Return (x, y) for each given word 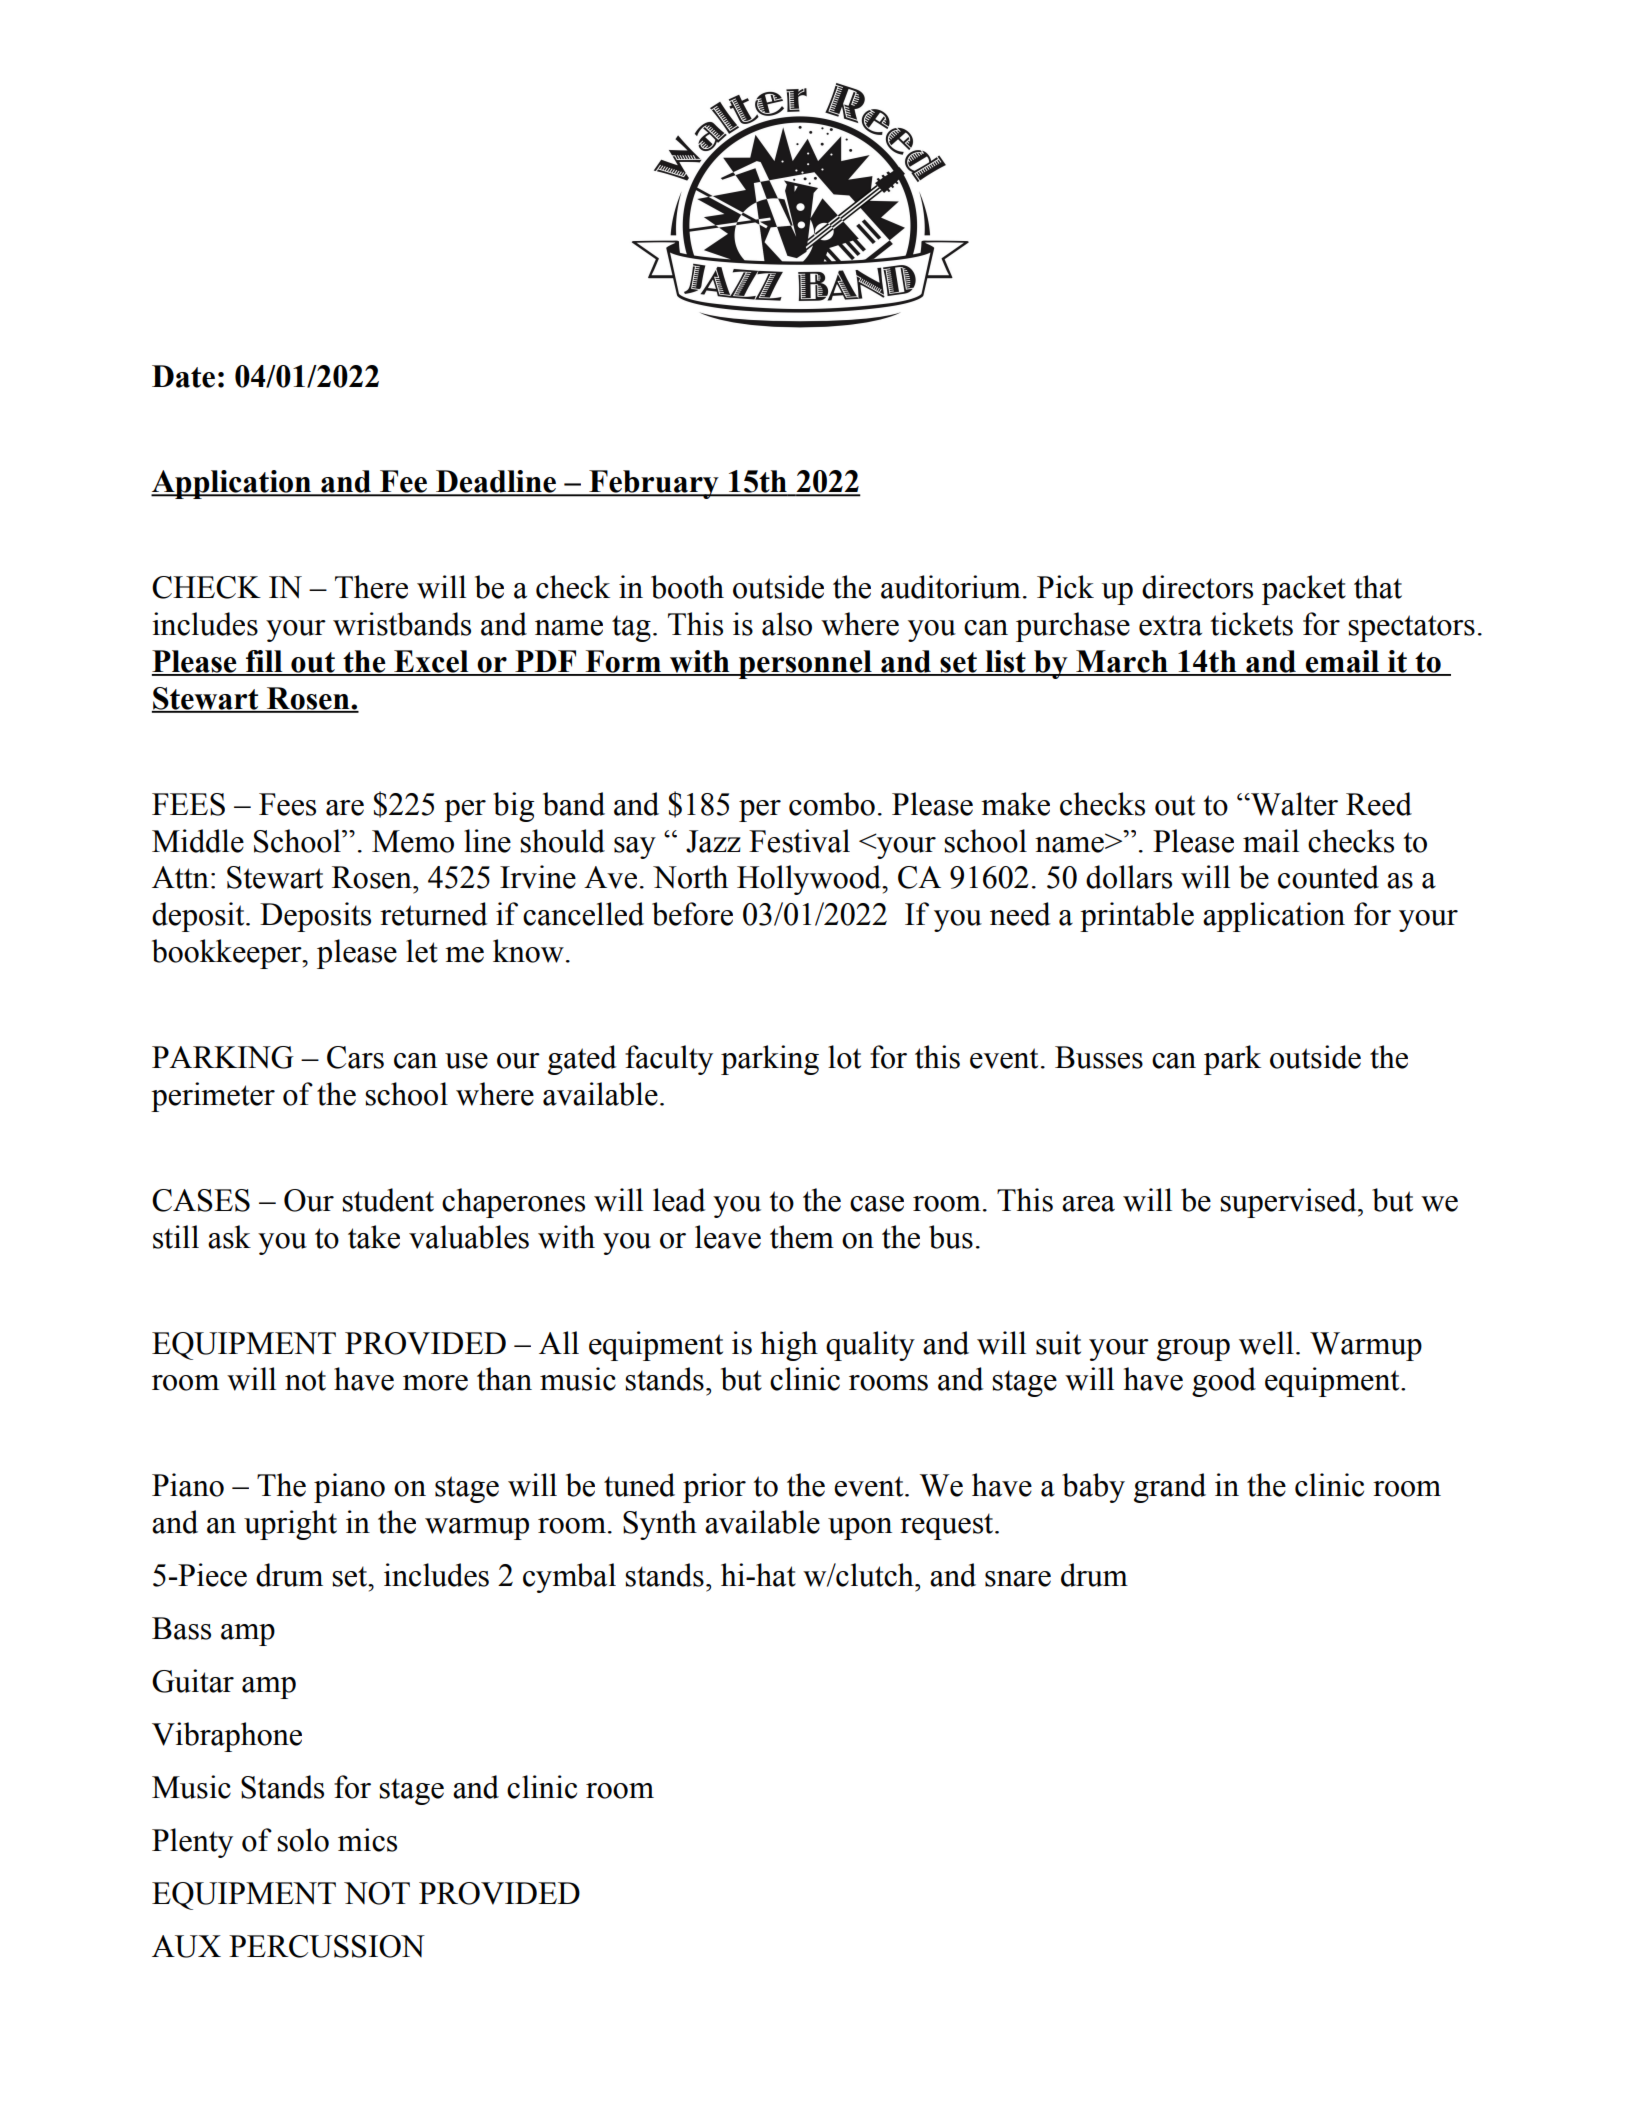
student (388, 1200)
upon (860, 1529)
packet (1304, 590)
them (802, 1237)
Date (183, 376)
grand (1170, 1488)
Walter (1293, 804)
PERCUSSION (327, 1946)
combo (832, 804)
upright (290, 1525)
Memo (413, 841)
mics (367, 1840)
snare (1018, 1579)
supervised (1290, 1203)
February (654, 484)
